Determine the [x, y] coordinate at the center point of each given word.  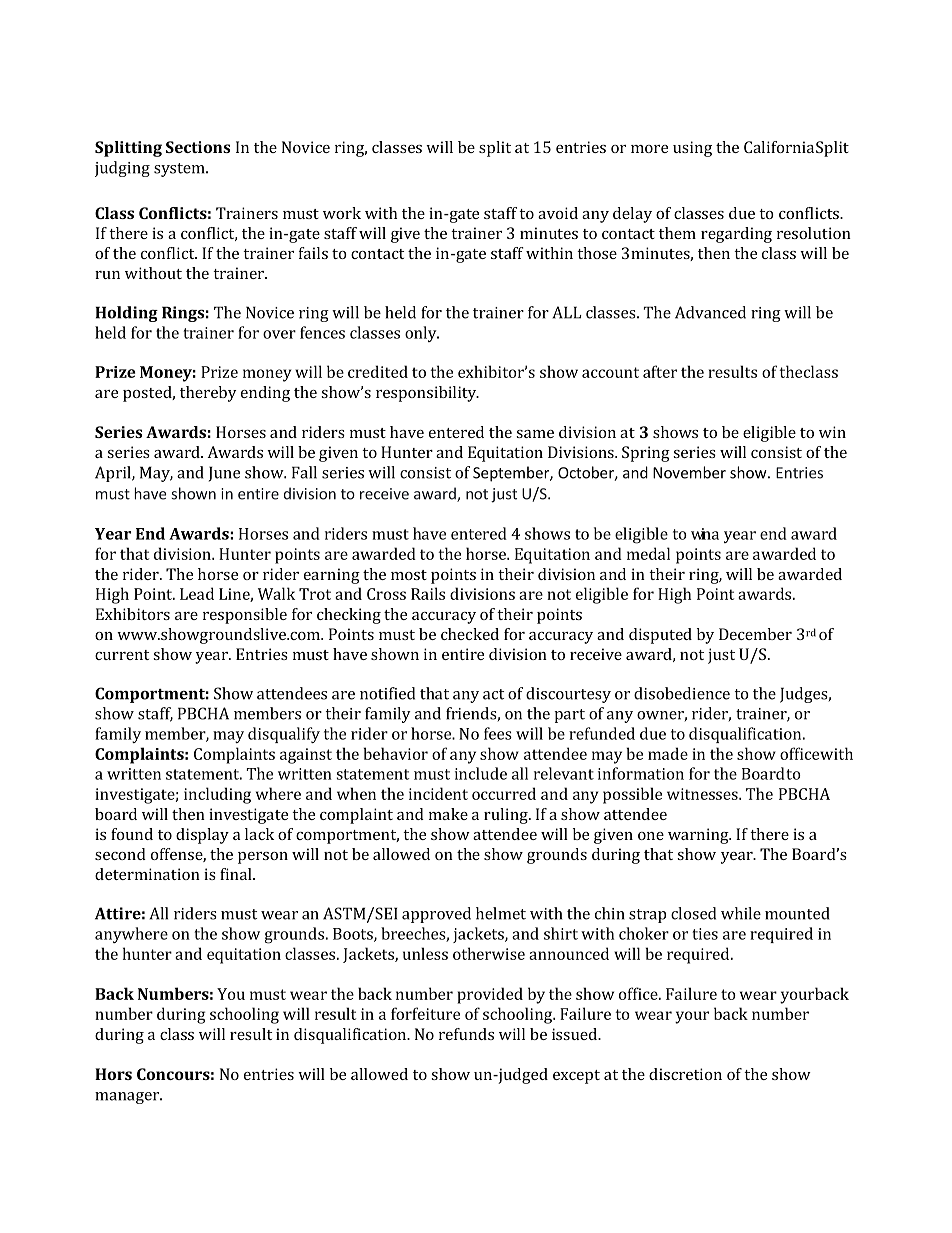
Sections [198, 147]
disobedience [682, 693]
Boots [354, 935]
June [224, 474]
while [741, 913]
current [122, 655]
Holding [127, 314]
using [692, 149]
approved [436, 915]
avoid [558, 213]
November [689, 472]
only [422, 334]
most [409, 575]
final [237, 874]
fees [498, 733]
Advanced [710, 312]
